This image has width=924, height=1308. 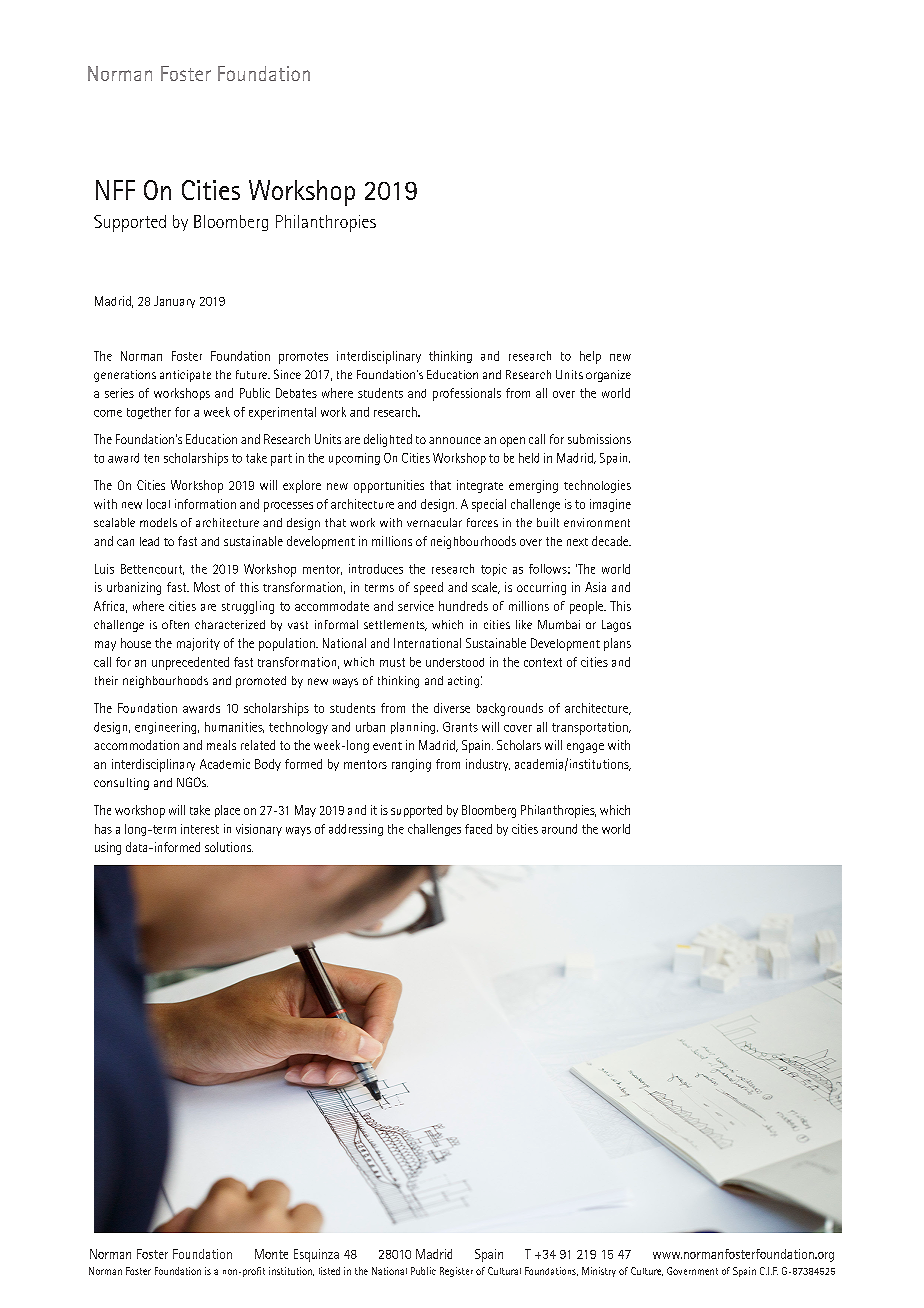 I want to click on Monte, so click(x=271, y=1254).
